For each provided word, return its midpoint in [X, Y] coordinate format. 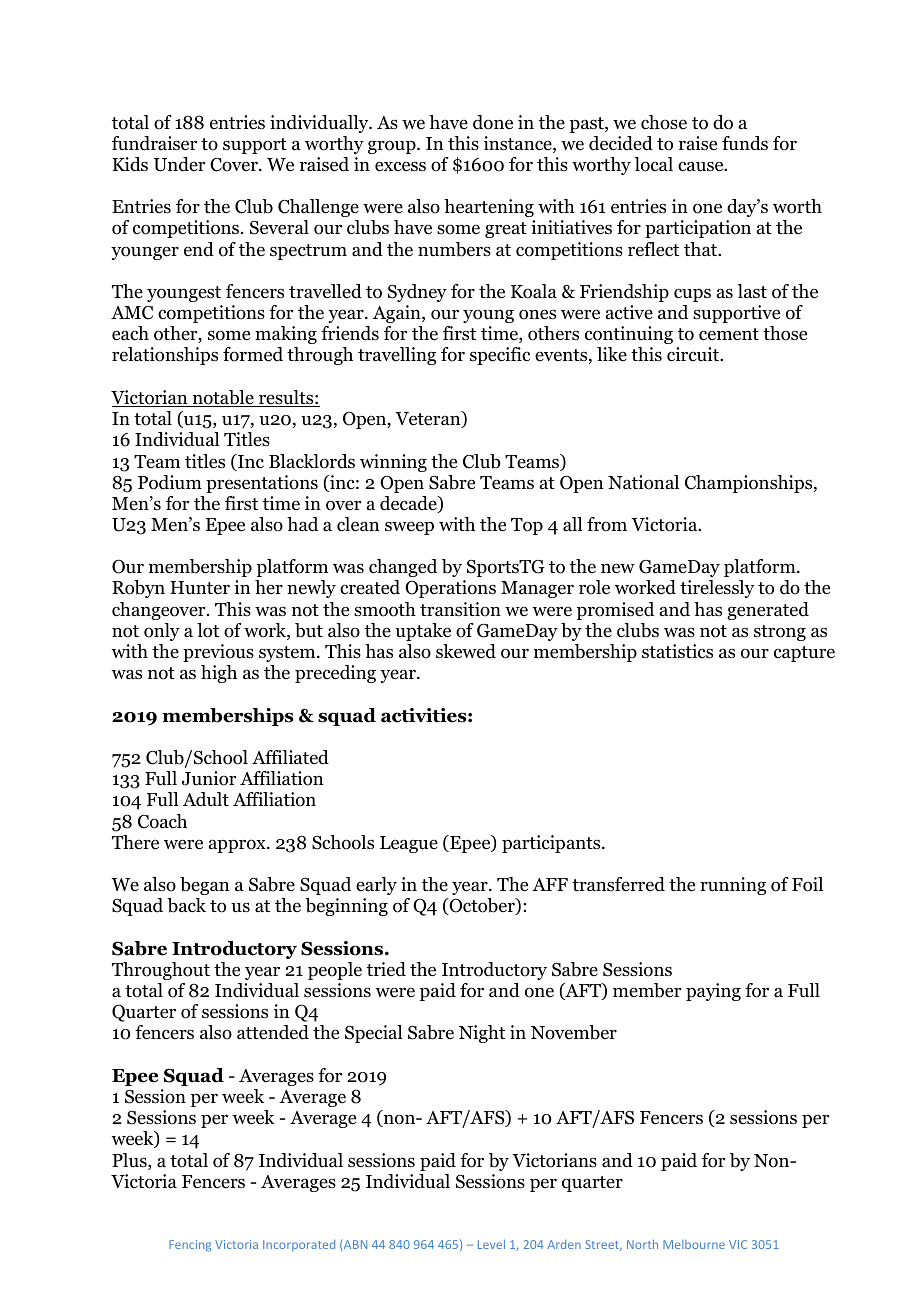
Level [491, 1244]
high [219, 674]
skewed [466, 651]
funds [745, 143]
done [493, 122]
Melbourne [694, 1244]
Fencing [190, 1246]
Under [179, 164]
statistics [677, 651]
